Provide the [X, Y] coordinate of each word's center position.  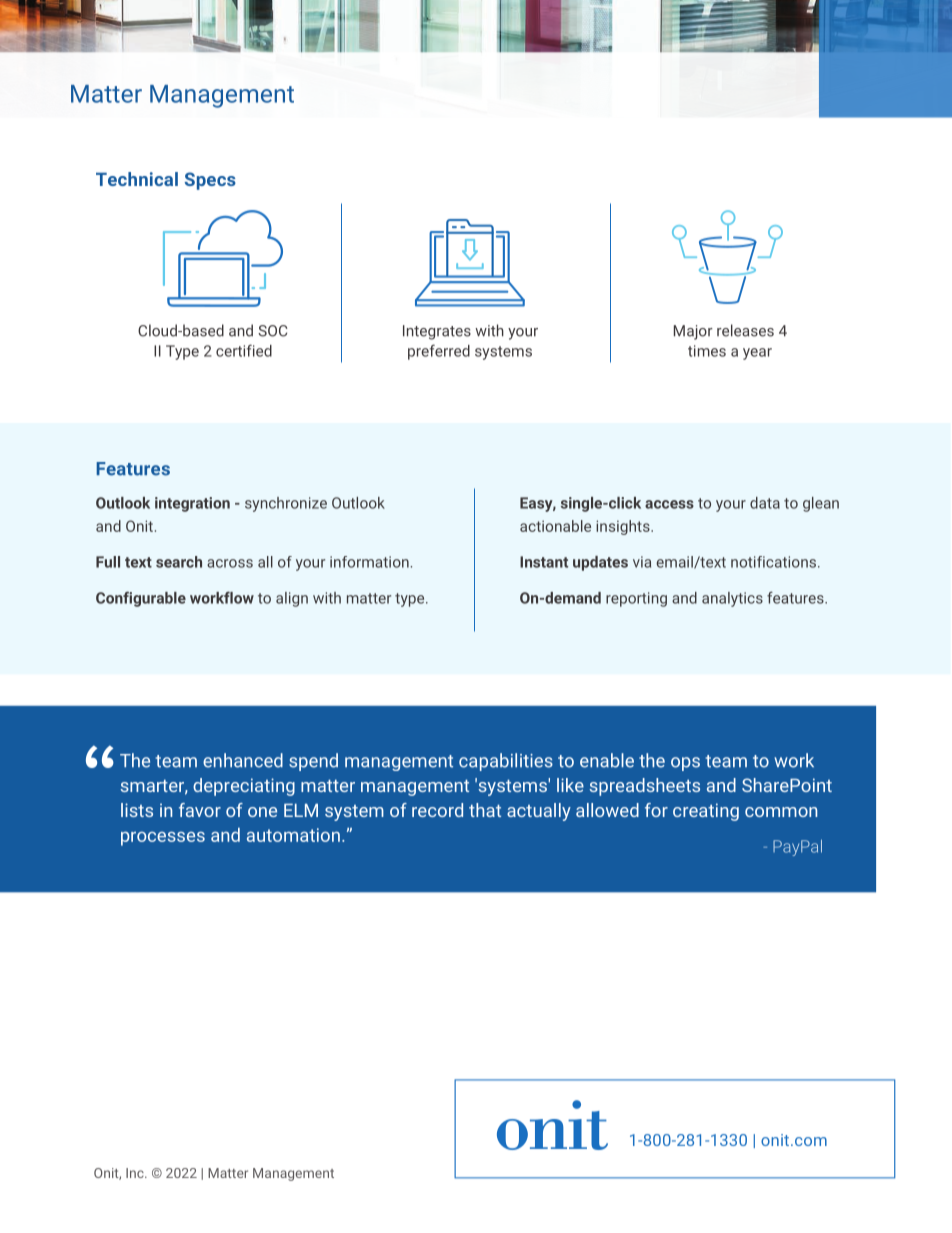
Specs [210, 181]
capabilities [506, 762]
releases [745, 330]
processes [163, 839]
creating [706, 812]
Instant [544, 562]
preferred [439, 352]
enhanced [243, 760]
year [757, 354]
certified [244, 350]
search [179, 562]
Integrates [437, 332]
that [485, 810]
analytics [732, 599]
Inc [136, 1173]
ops [685, 764]
